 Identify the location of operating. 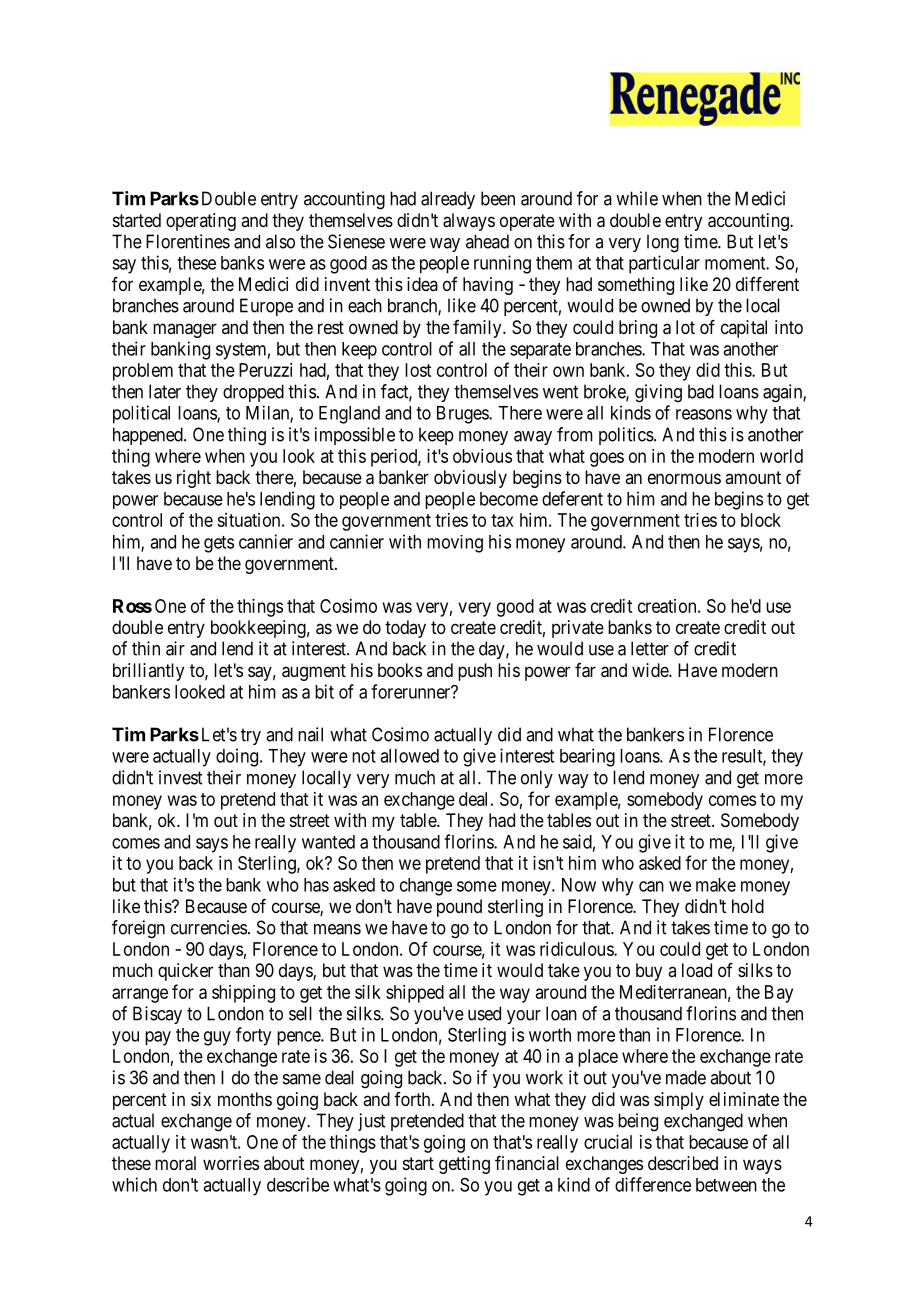
(201, 222).
